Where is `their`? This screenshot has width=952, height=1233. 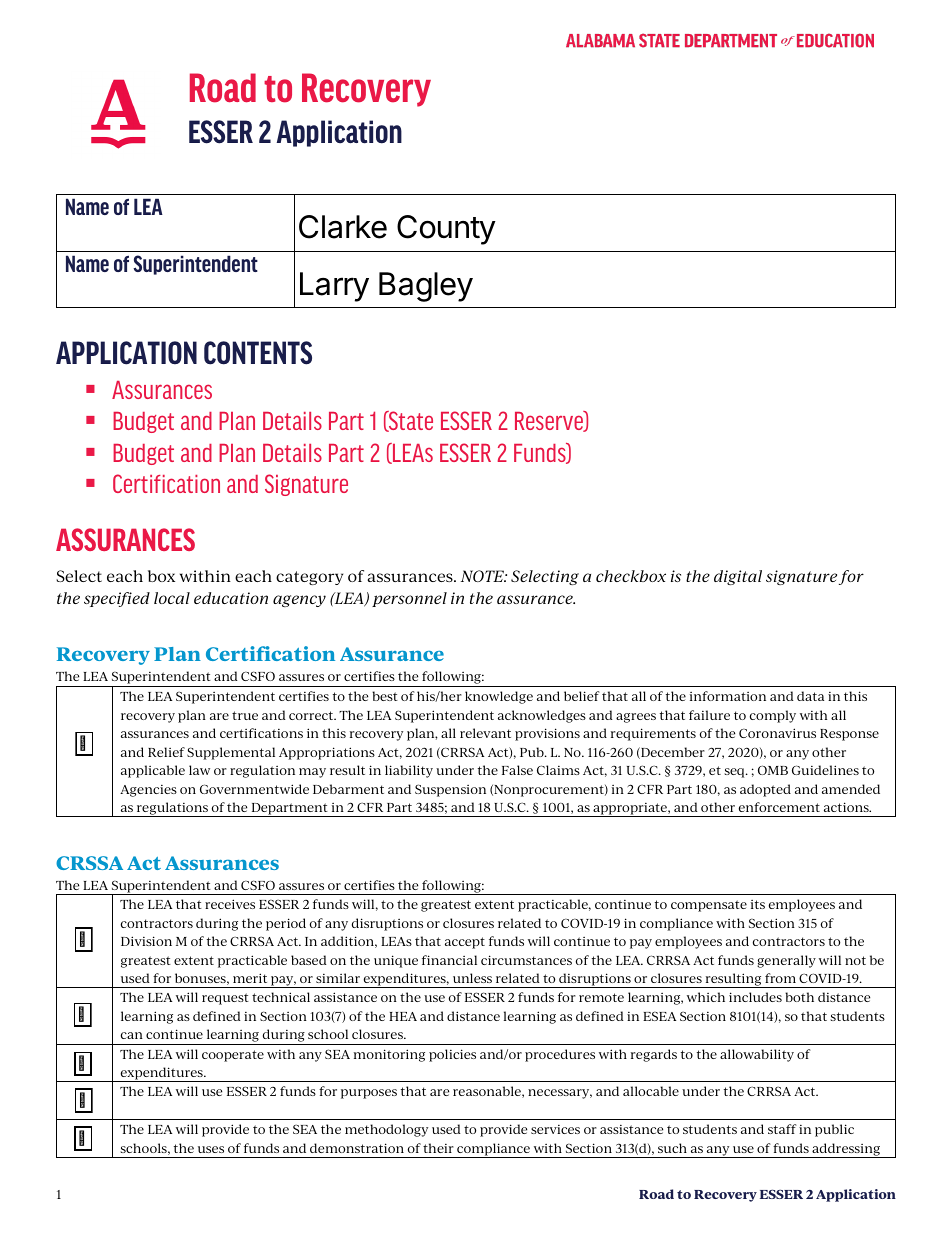
their is located at coordinates (438, 1148).
